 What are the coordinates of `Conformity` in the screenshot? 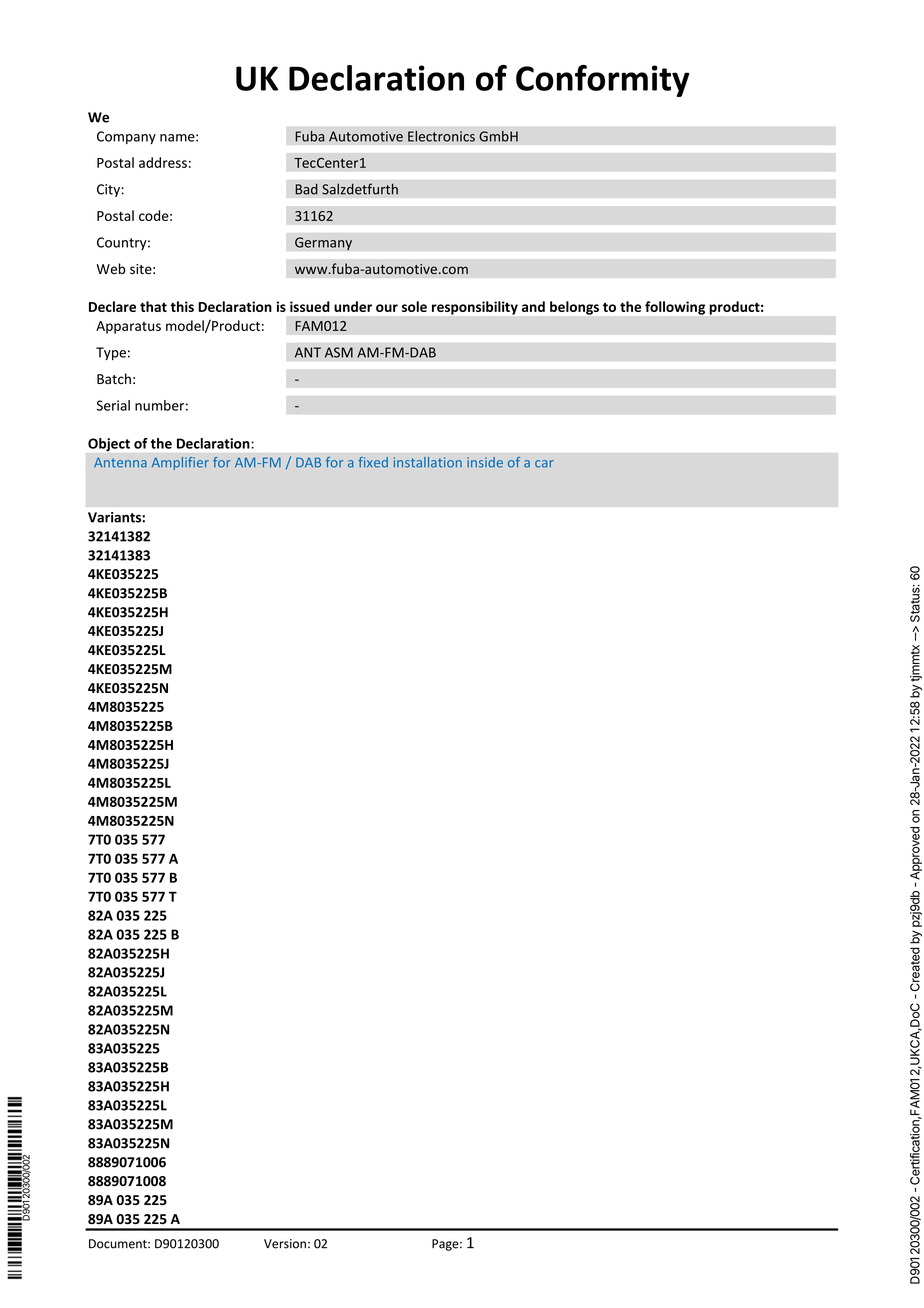 It's located at (603, 81).
